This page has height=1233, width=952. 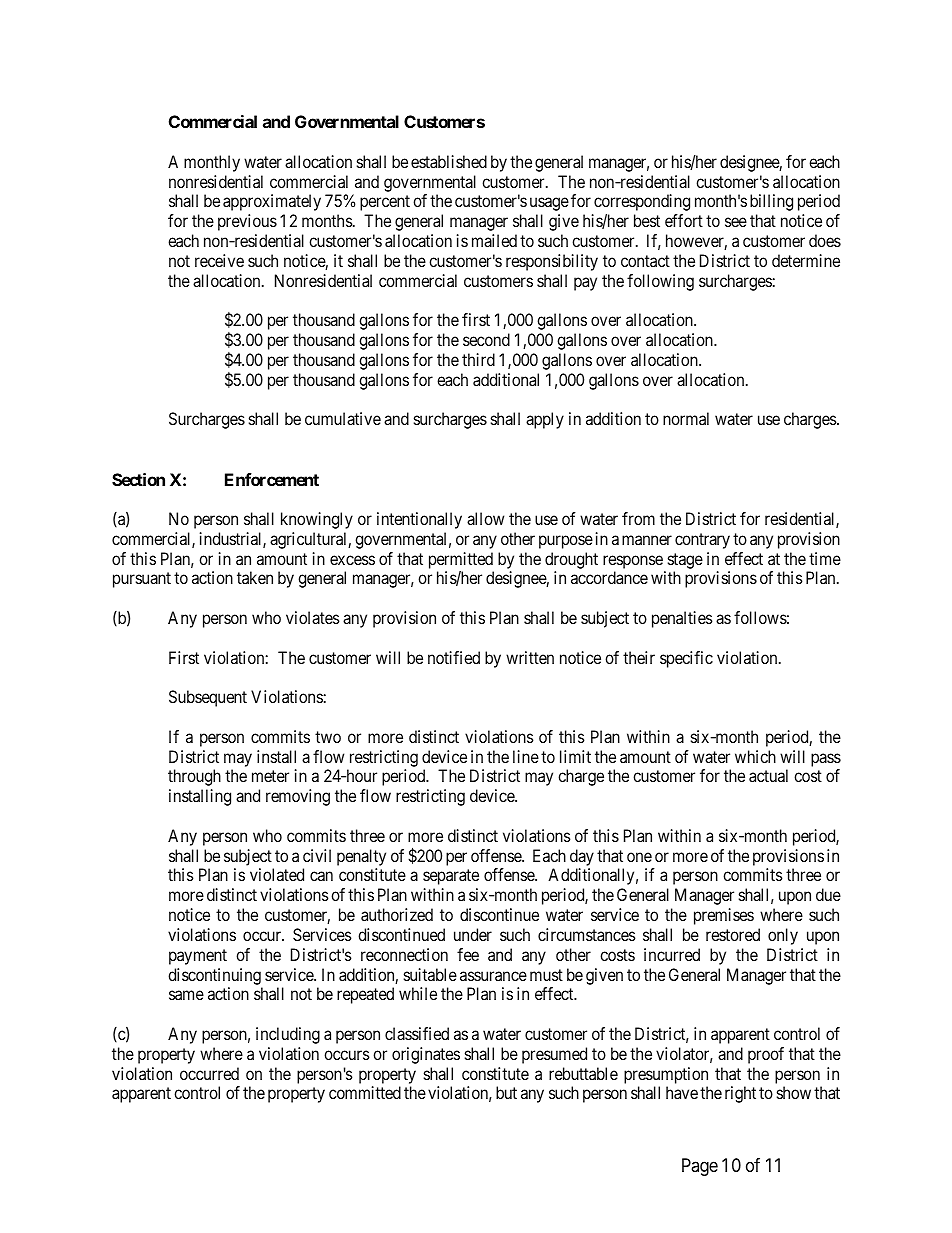 I want to click on fee, so click(x=468, y=954).
